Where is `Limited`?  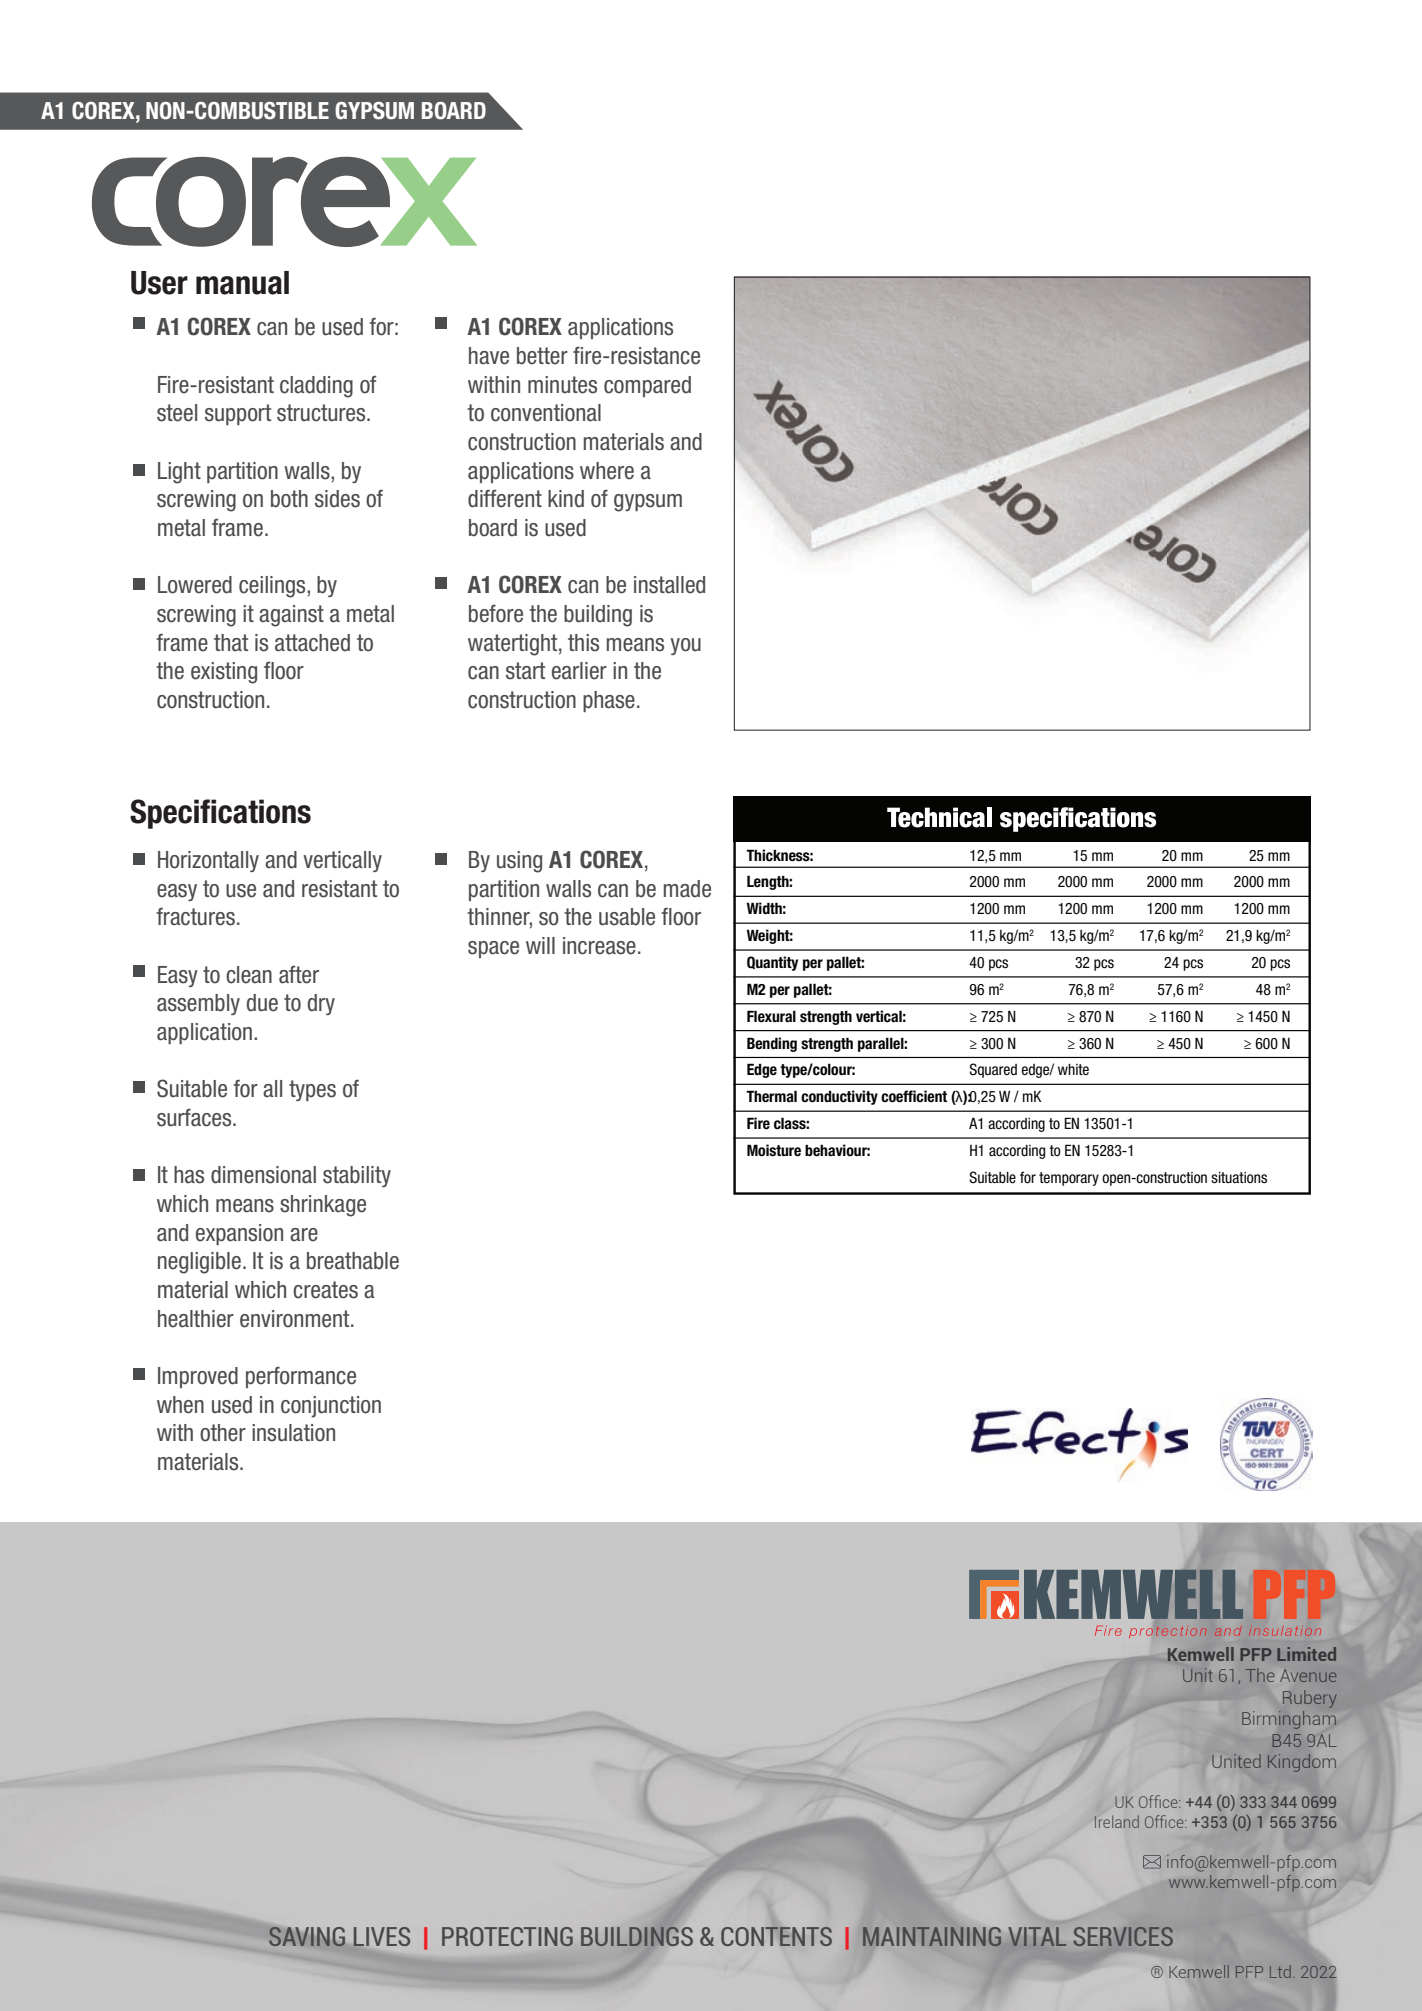
Limited is located at coordinates (1306, 1654).
